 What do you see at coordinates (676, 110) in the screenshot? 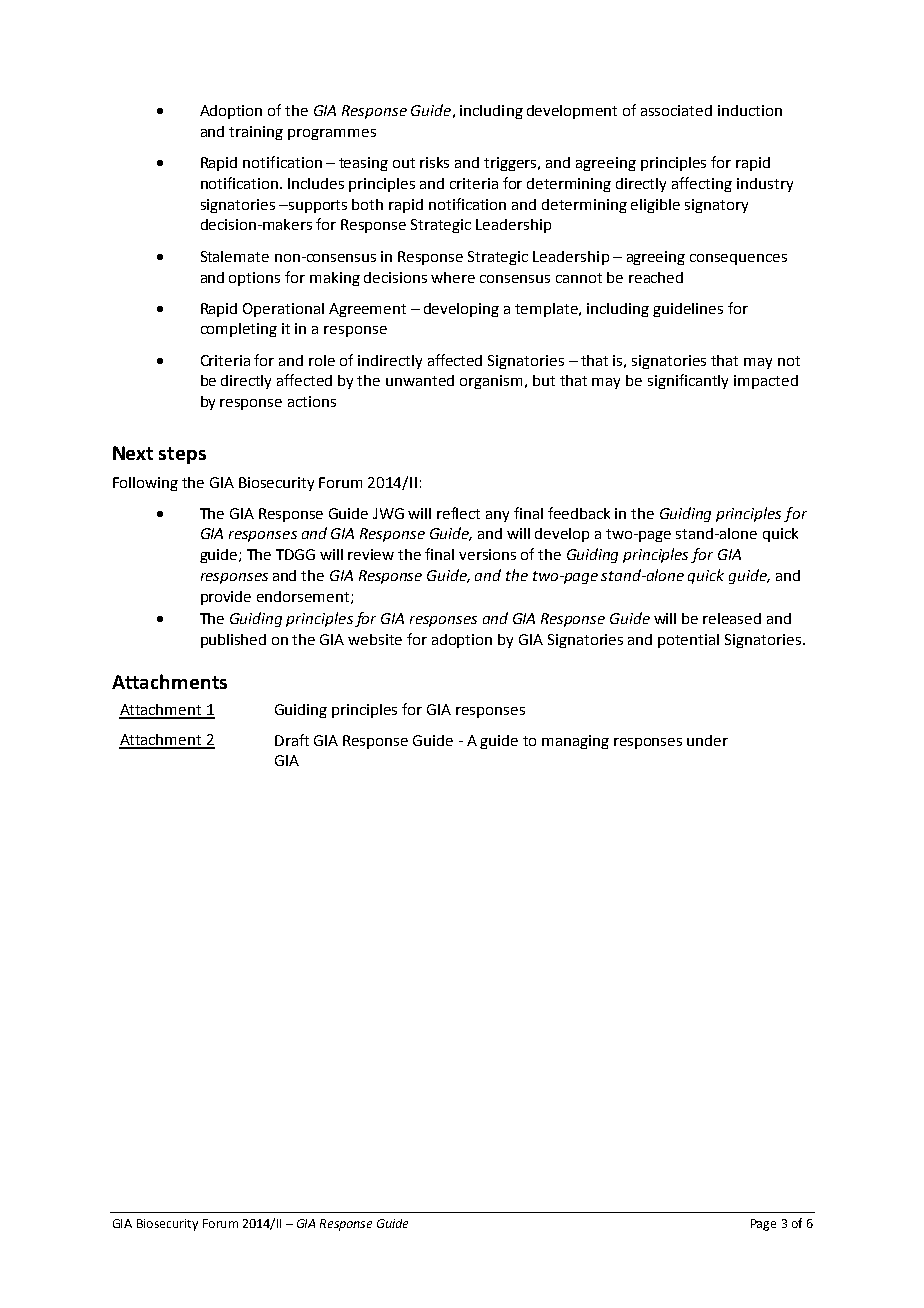
I see `associated` at bounding box center [676, 110].
